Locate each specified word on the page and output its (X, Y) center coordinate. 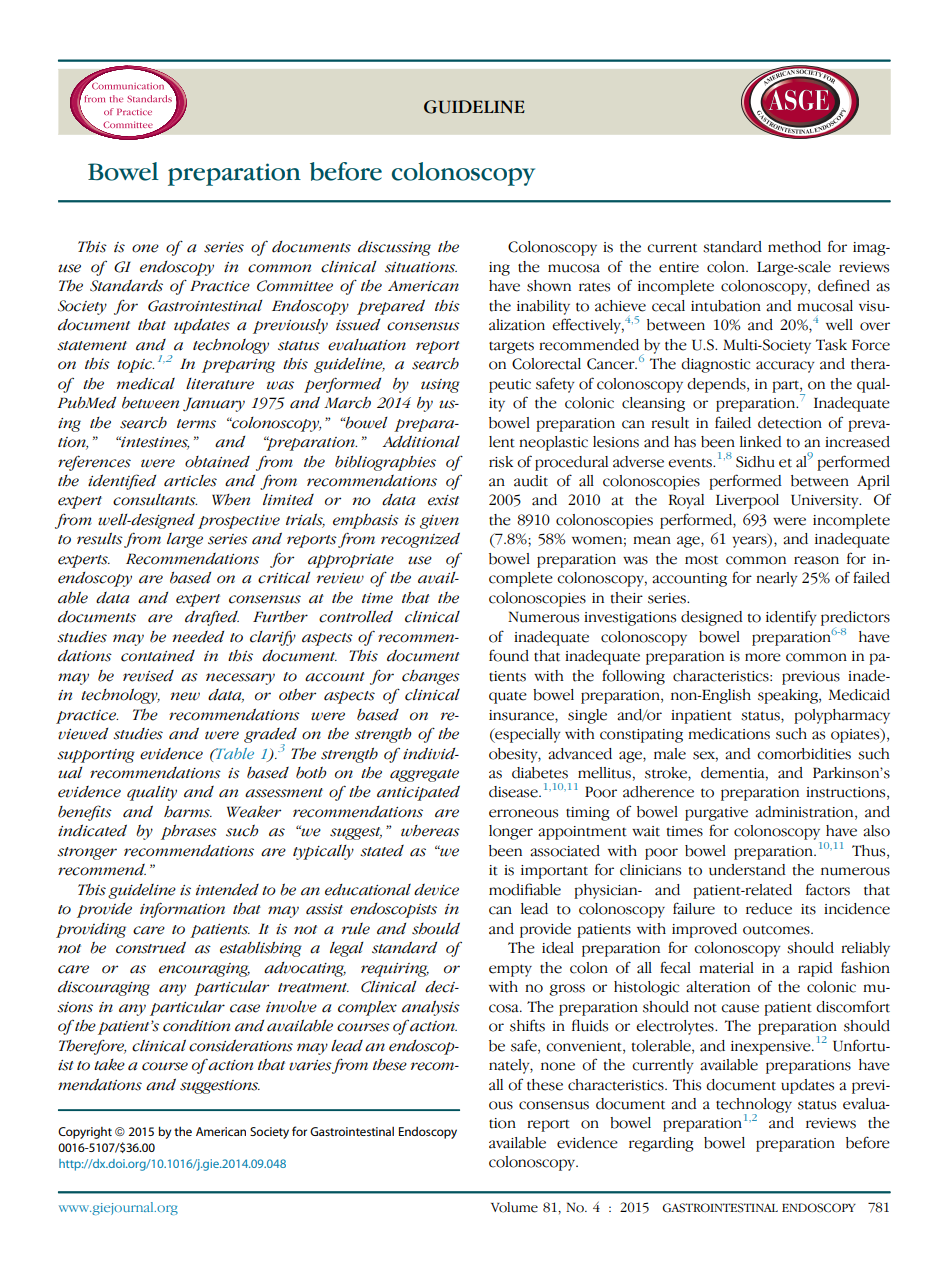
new (185, 696)
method (794, 247)
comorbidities (804, 754)
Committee (295, 286)
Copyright (85, 1133)
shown (549, 286)
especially (527, 735)
